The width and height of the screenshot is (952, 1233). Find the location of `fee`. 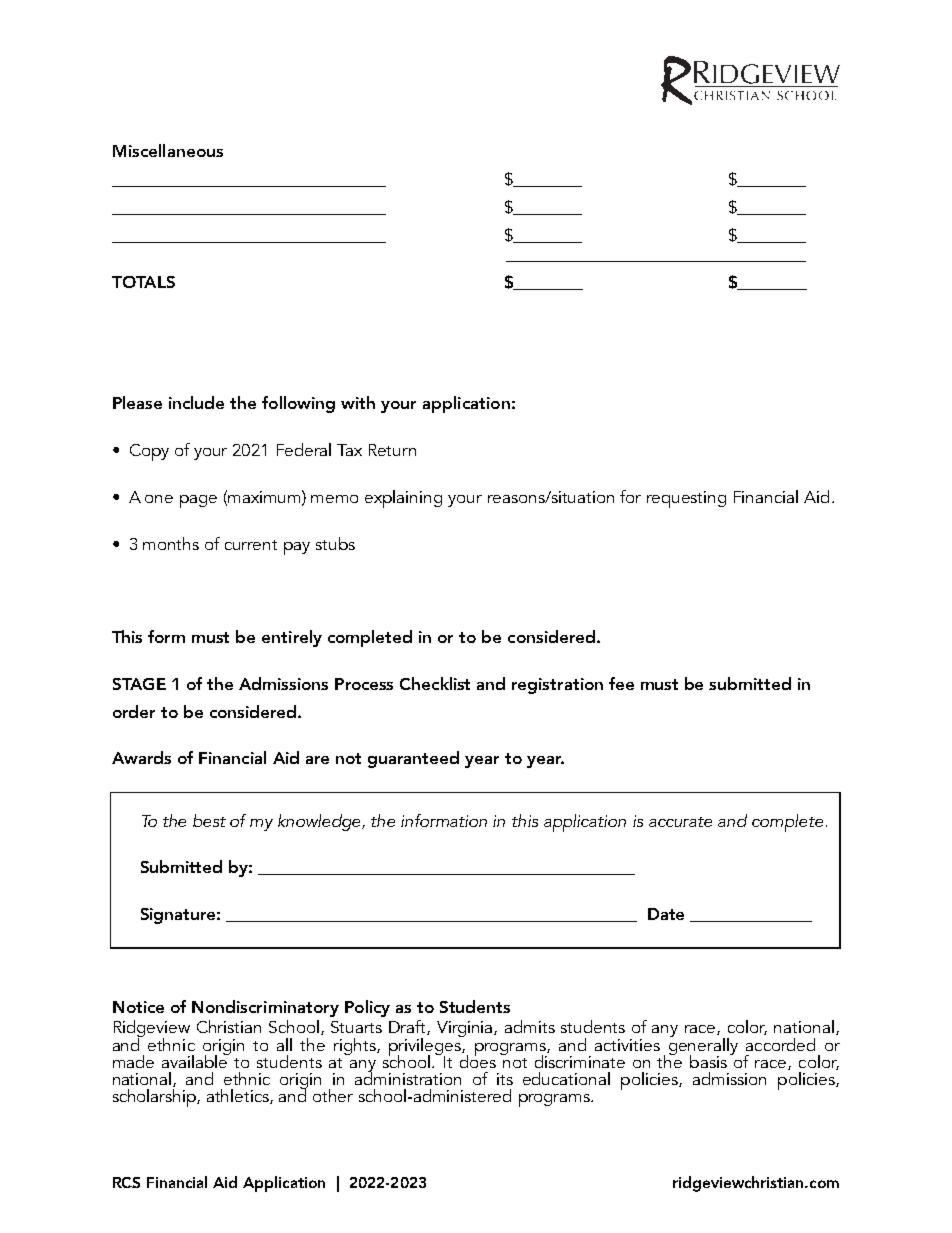

fee is located at coordinates (621, 683).
